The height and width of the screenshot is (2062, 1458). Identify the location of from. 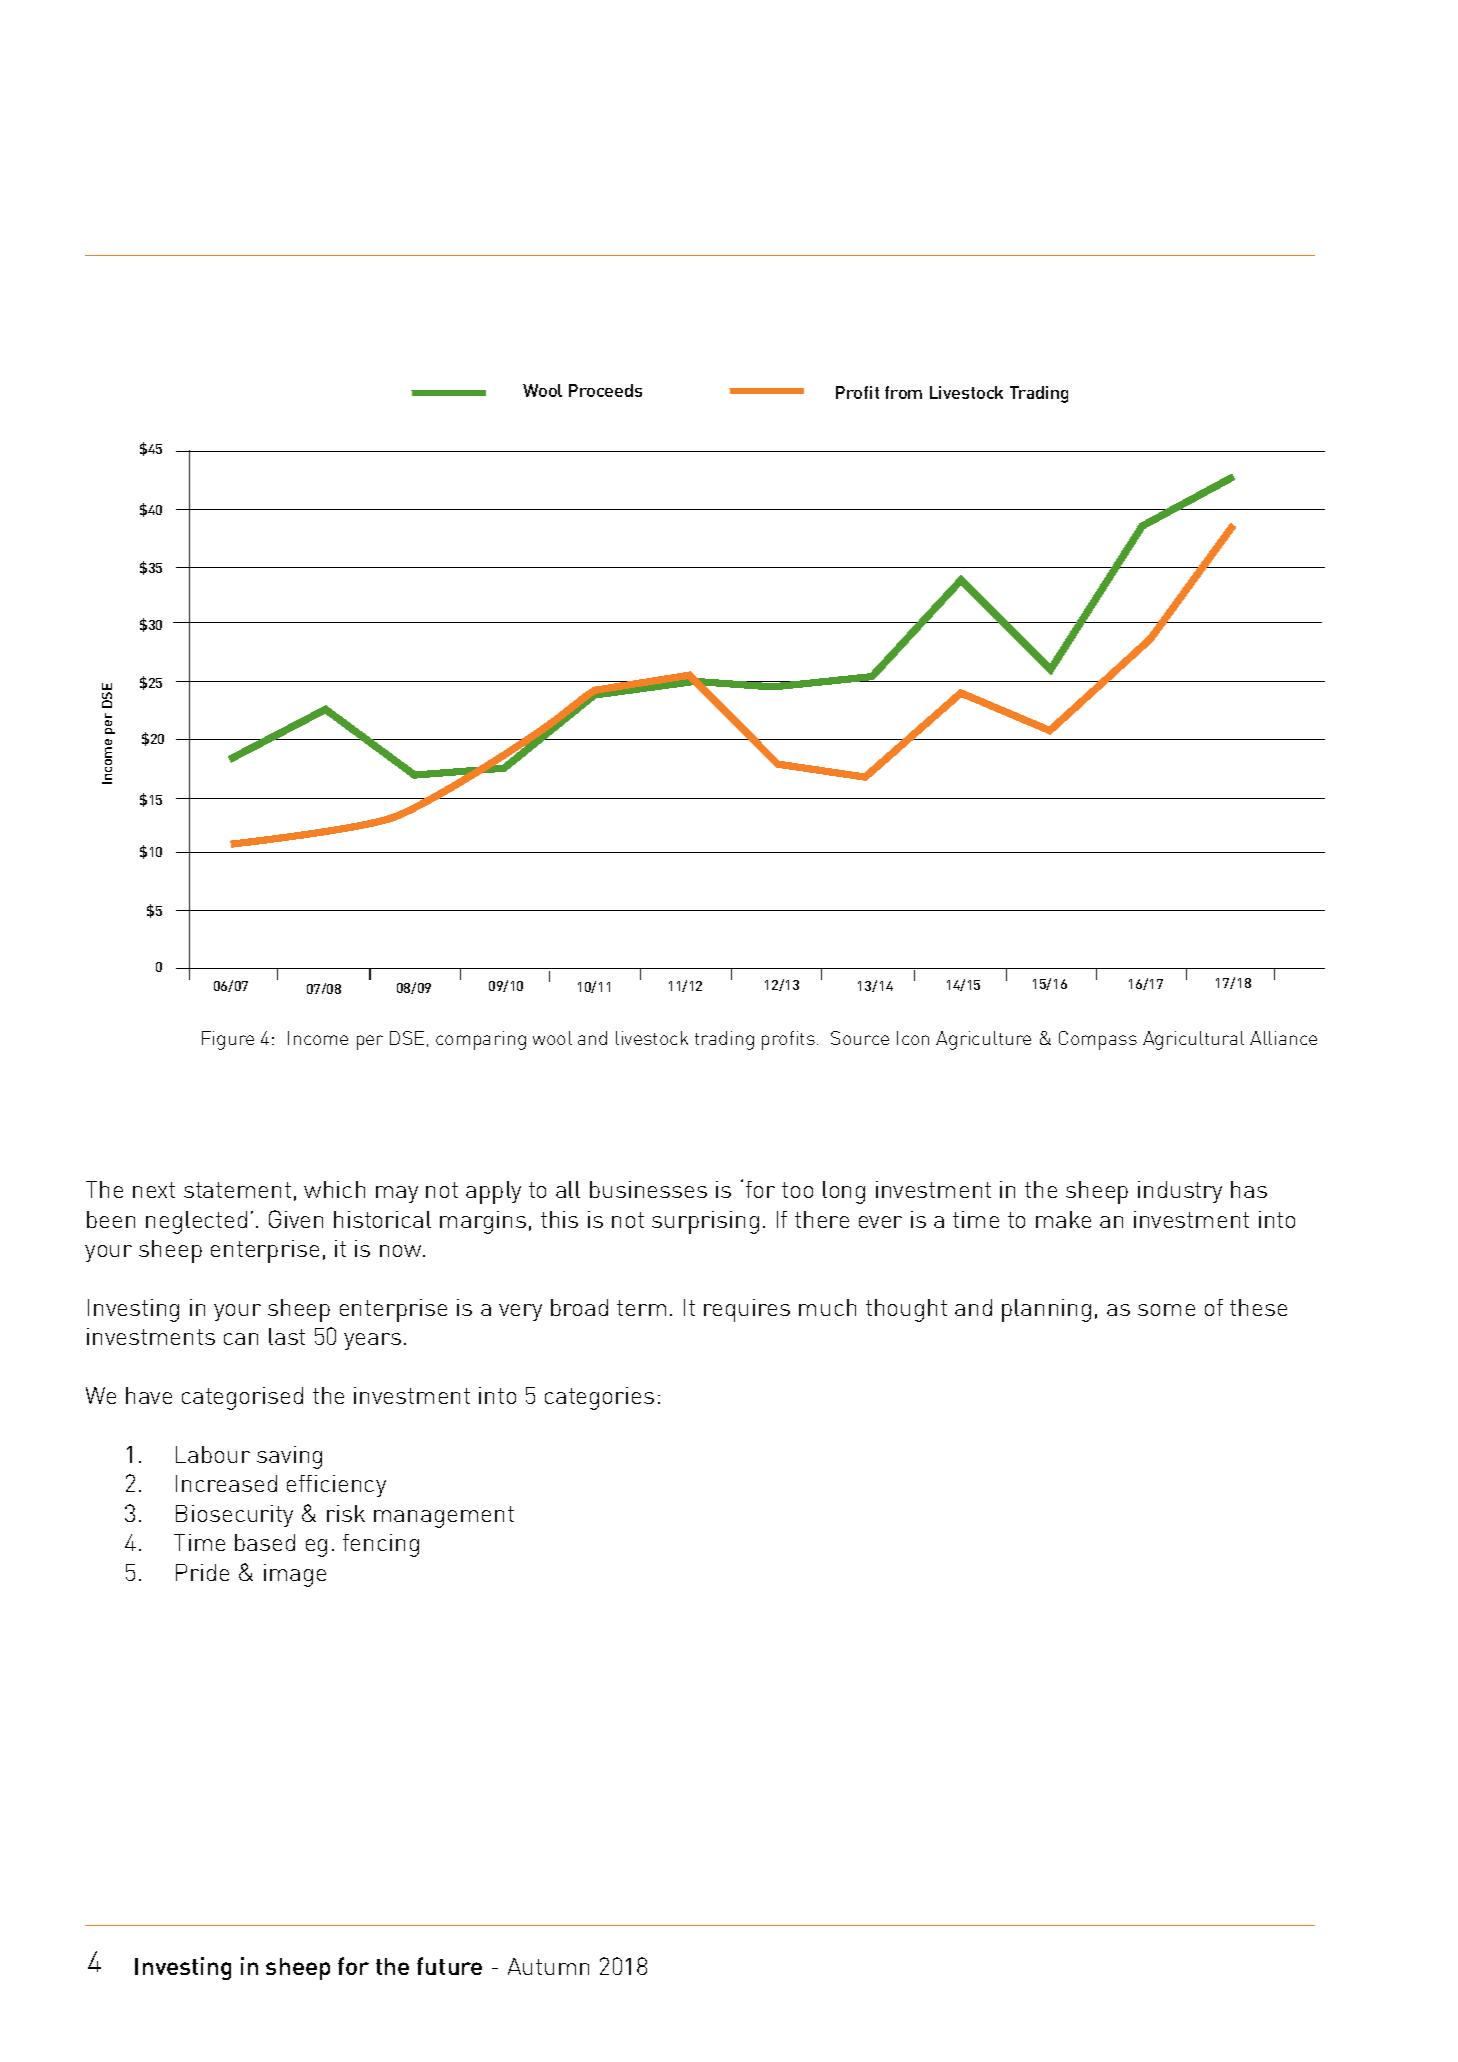
(903, 392).
